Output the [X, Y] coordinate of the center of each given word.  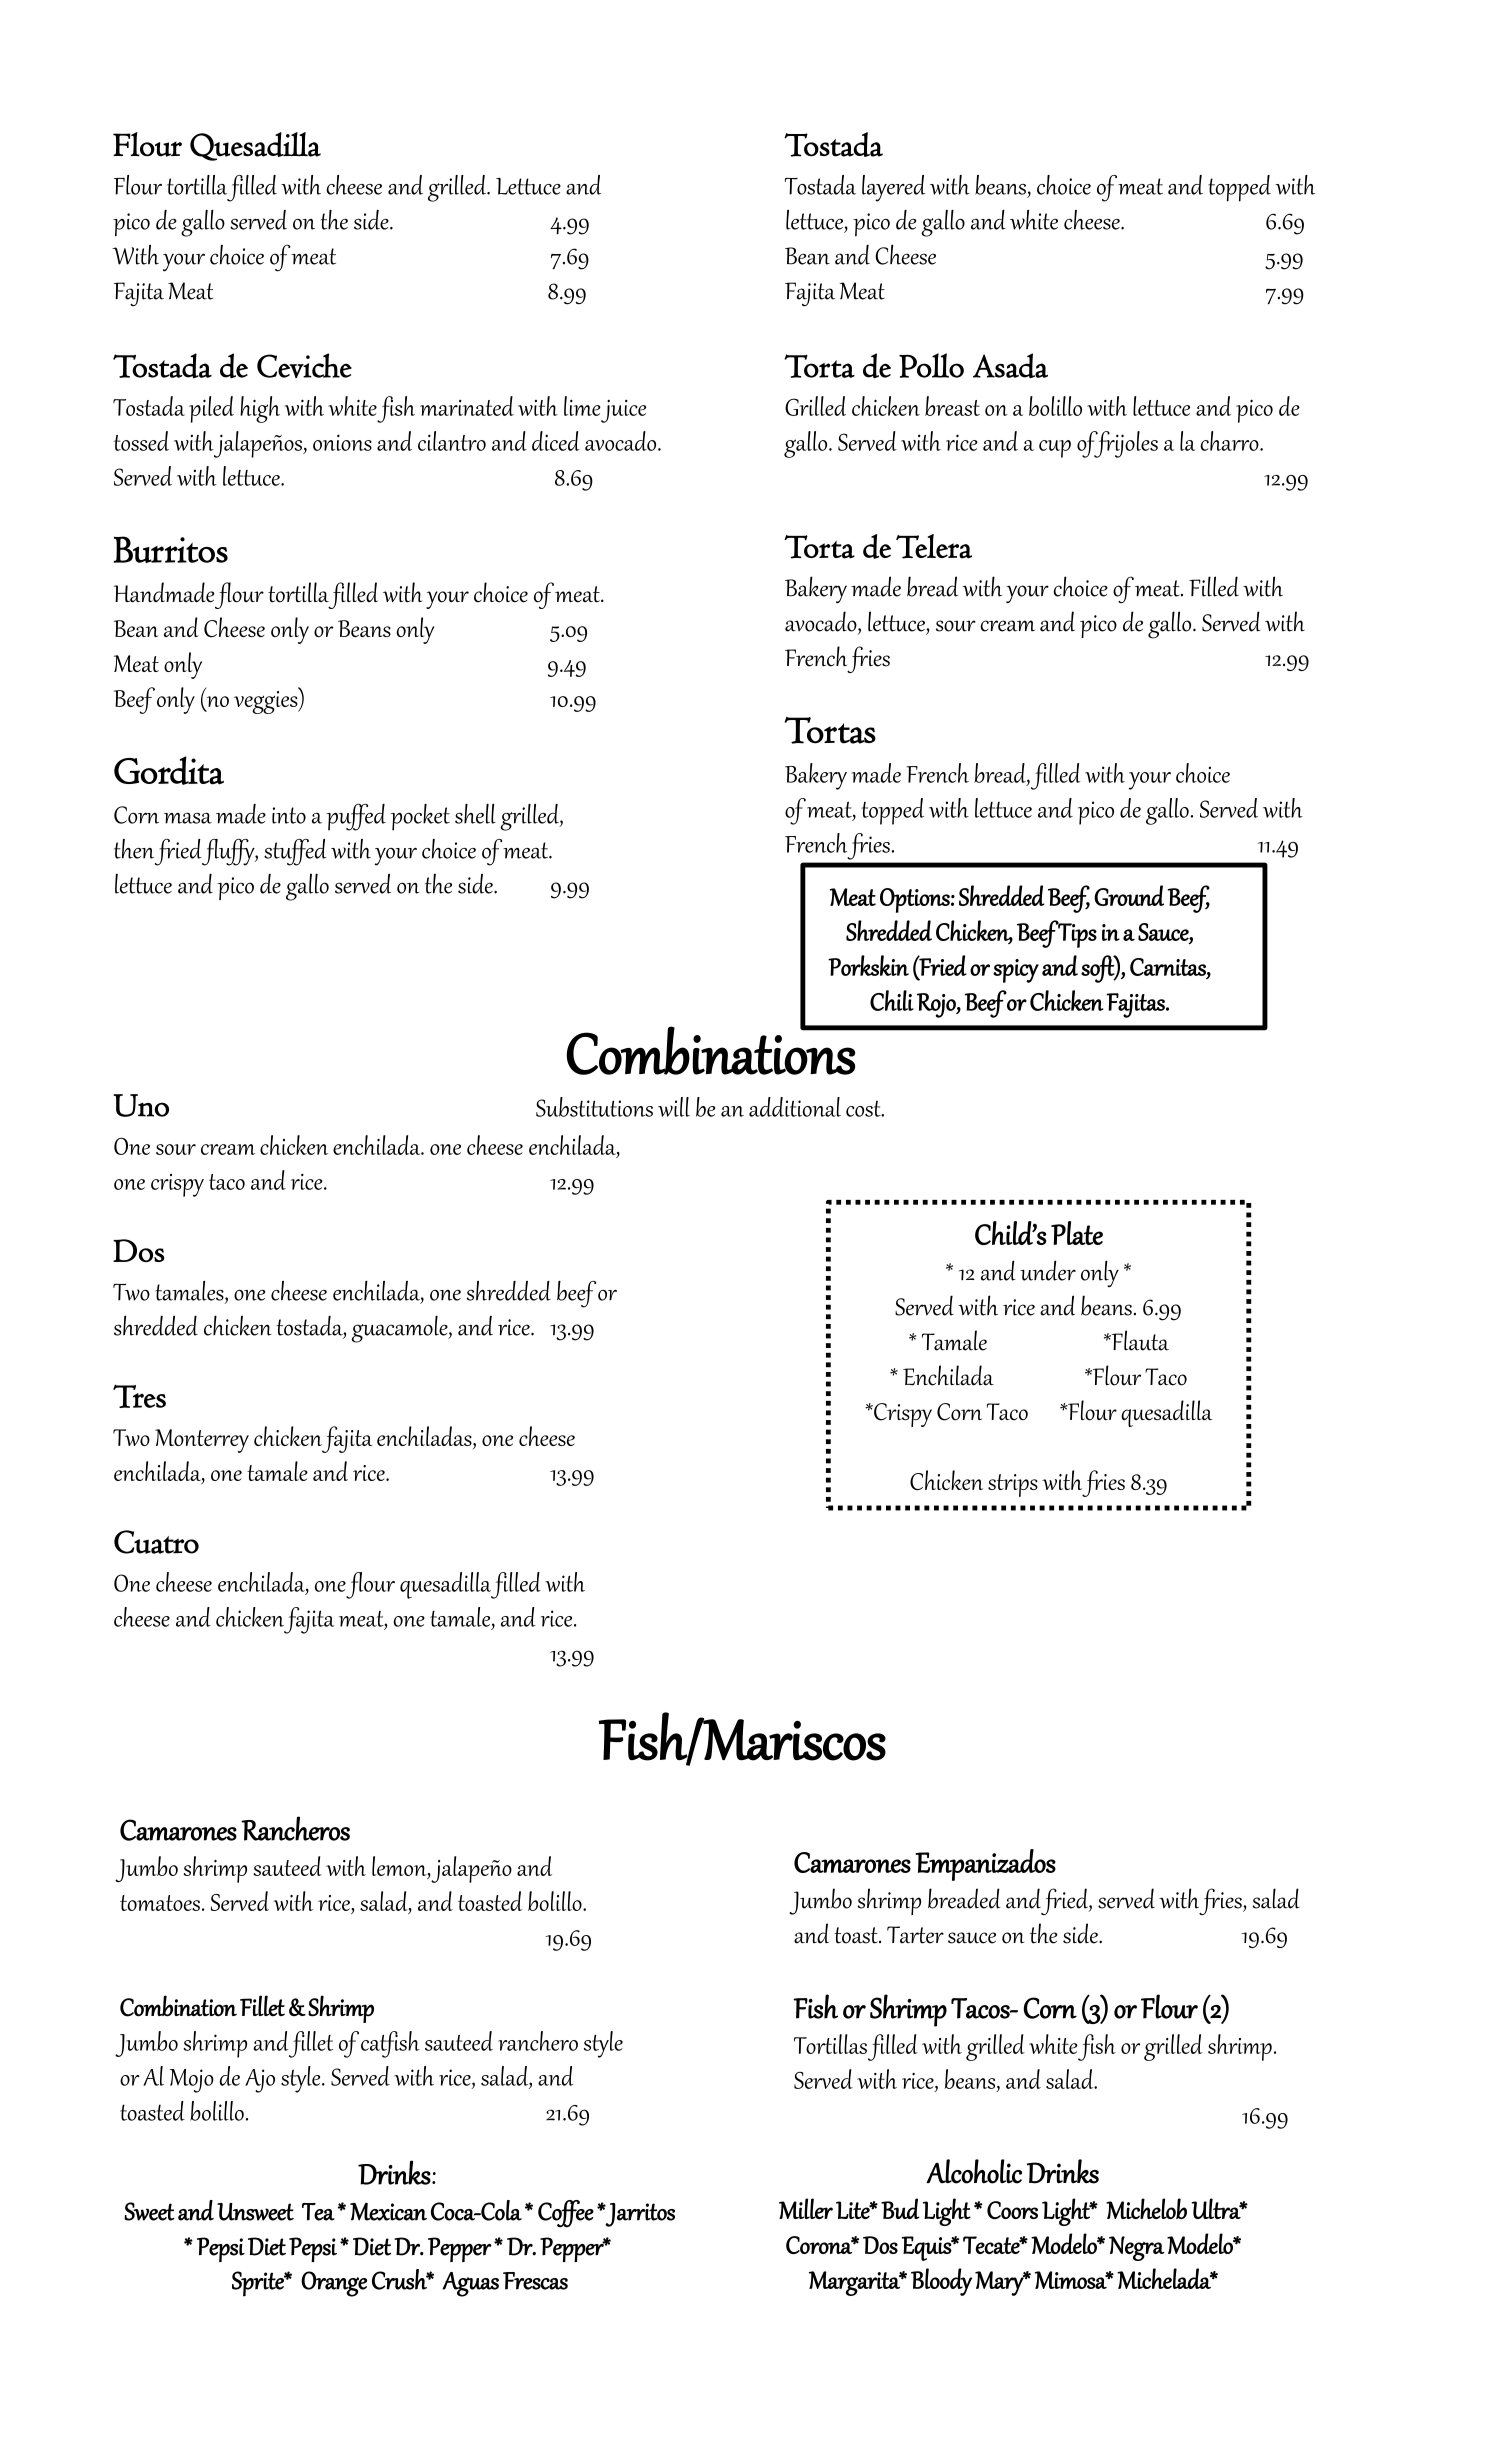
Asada [1010, 365]
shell [475, 814]
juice [623, 411]
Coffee [566, 2214]
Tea [318, 2212]
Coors [1012, 2210]
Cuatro [156, 1542]
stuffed [295, 852]
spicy [1016, 971]
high [260, 409]
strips [1013, 1485]
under [1048, 1270]
